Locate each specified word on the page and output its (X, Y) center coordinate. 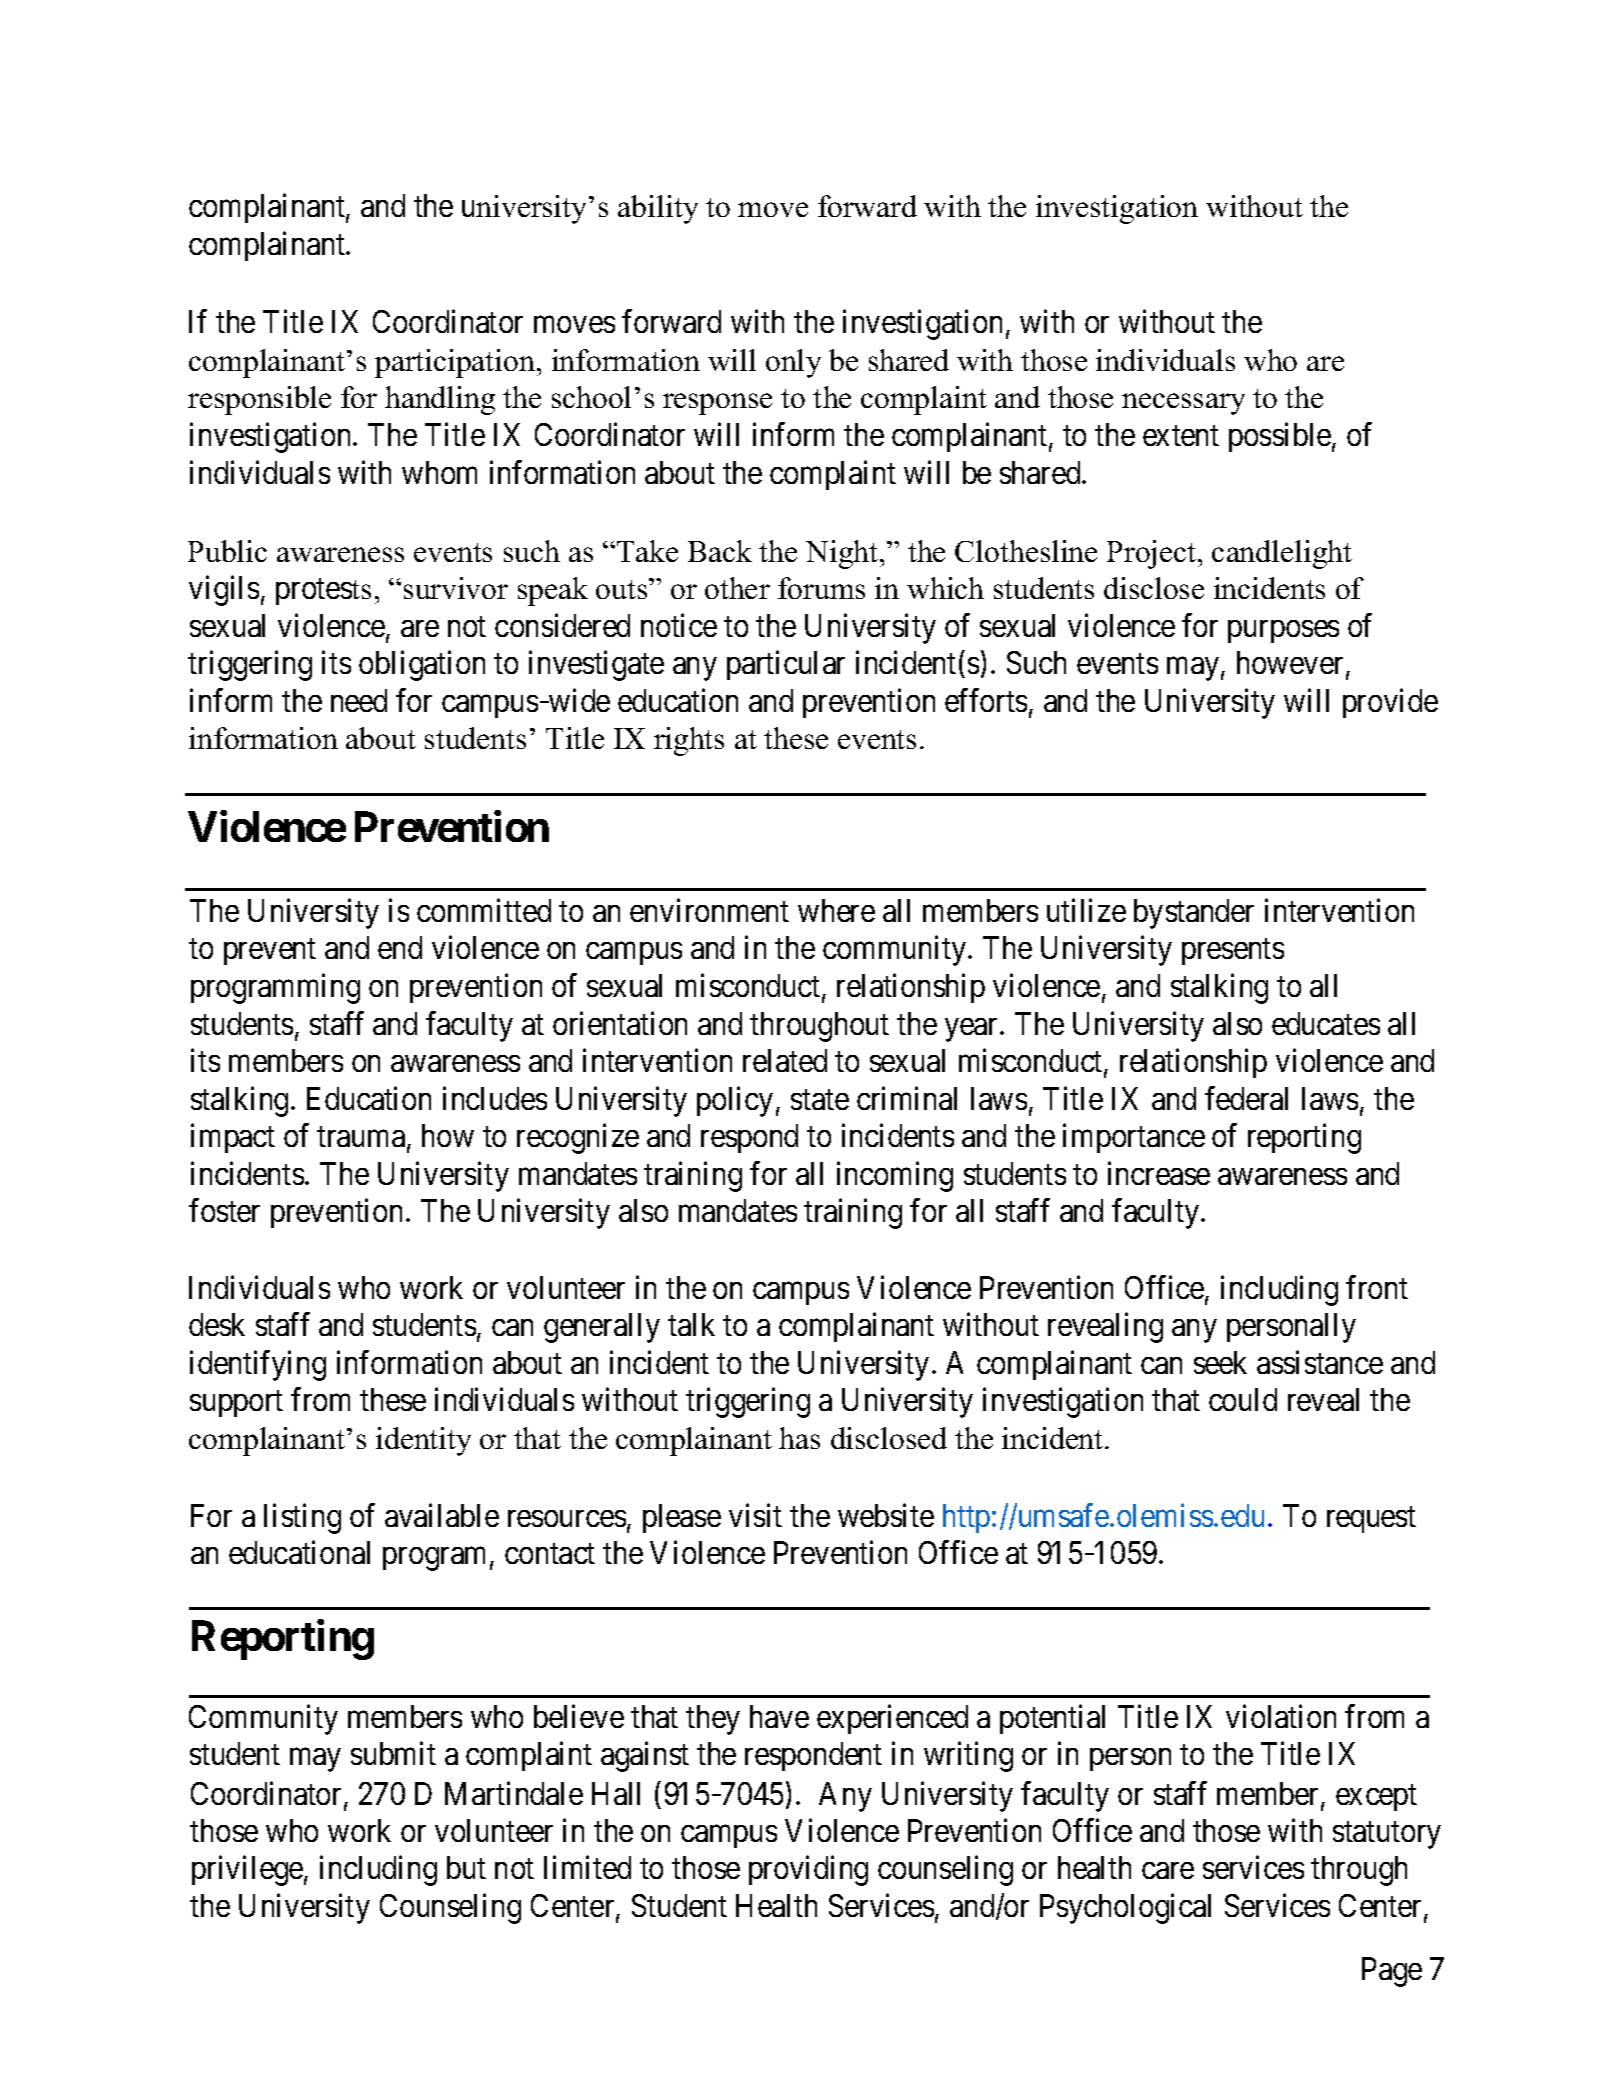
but (466, 1867)
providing (808, 1871)
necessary (1183, 404)
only (793, 363)
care (1168, 1871)
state (820, 1100)
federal (1246, 1098)
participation (456, 363)
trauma (361, 1137)
